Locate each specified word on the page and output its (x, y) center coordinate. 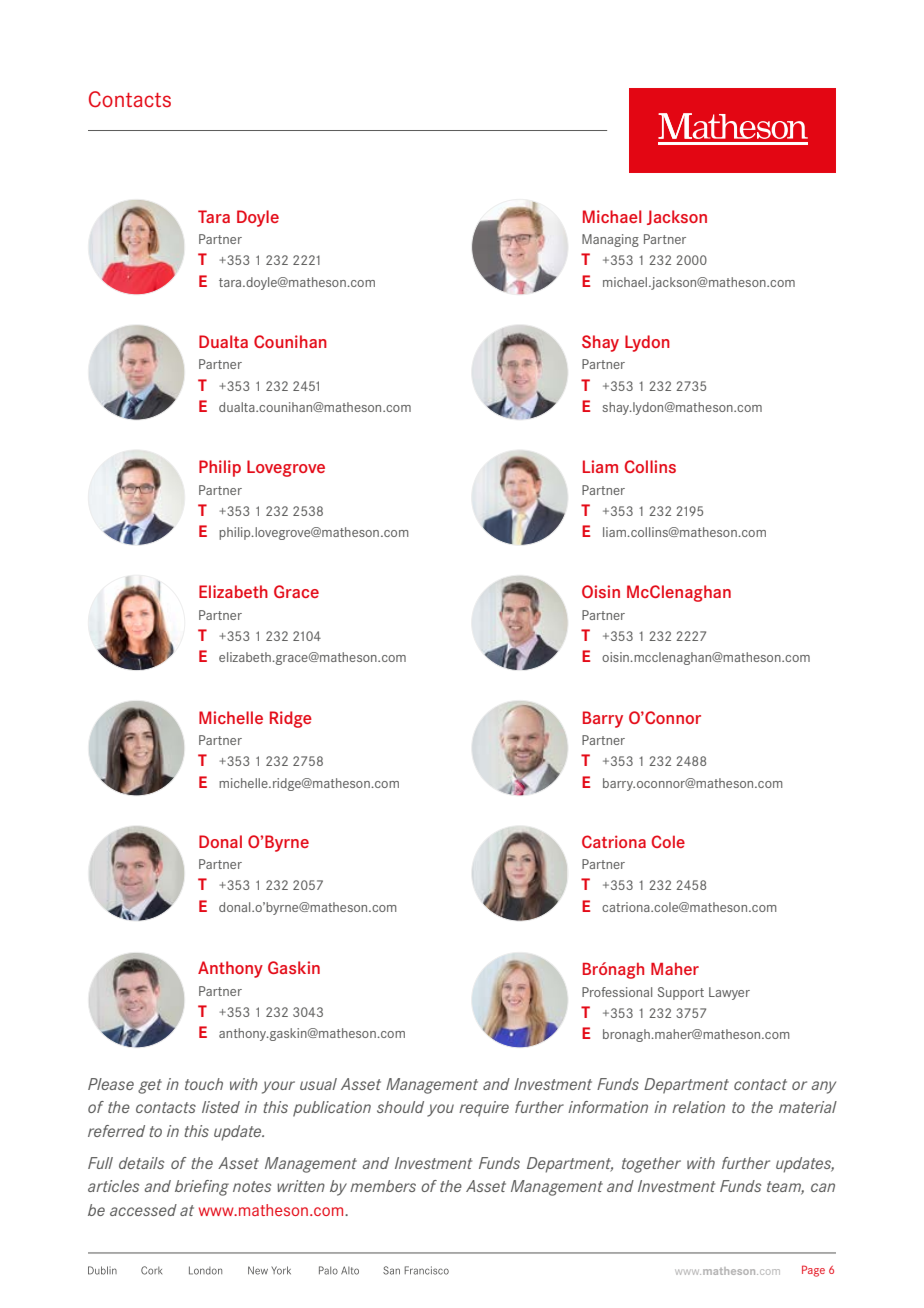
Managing (610, 240)
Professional (617, 992)
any (823, 1087)
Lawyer (729, 993)
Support (681, 993)
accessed (143, 1210)
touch (204, 1084)
